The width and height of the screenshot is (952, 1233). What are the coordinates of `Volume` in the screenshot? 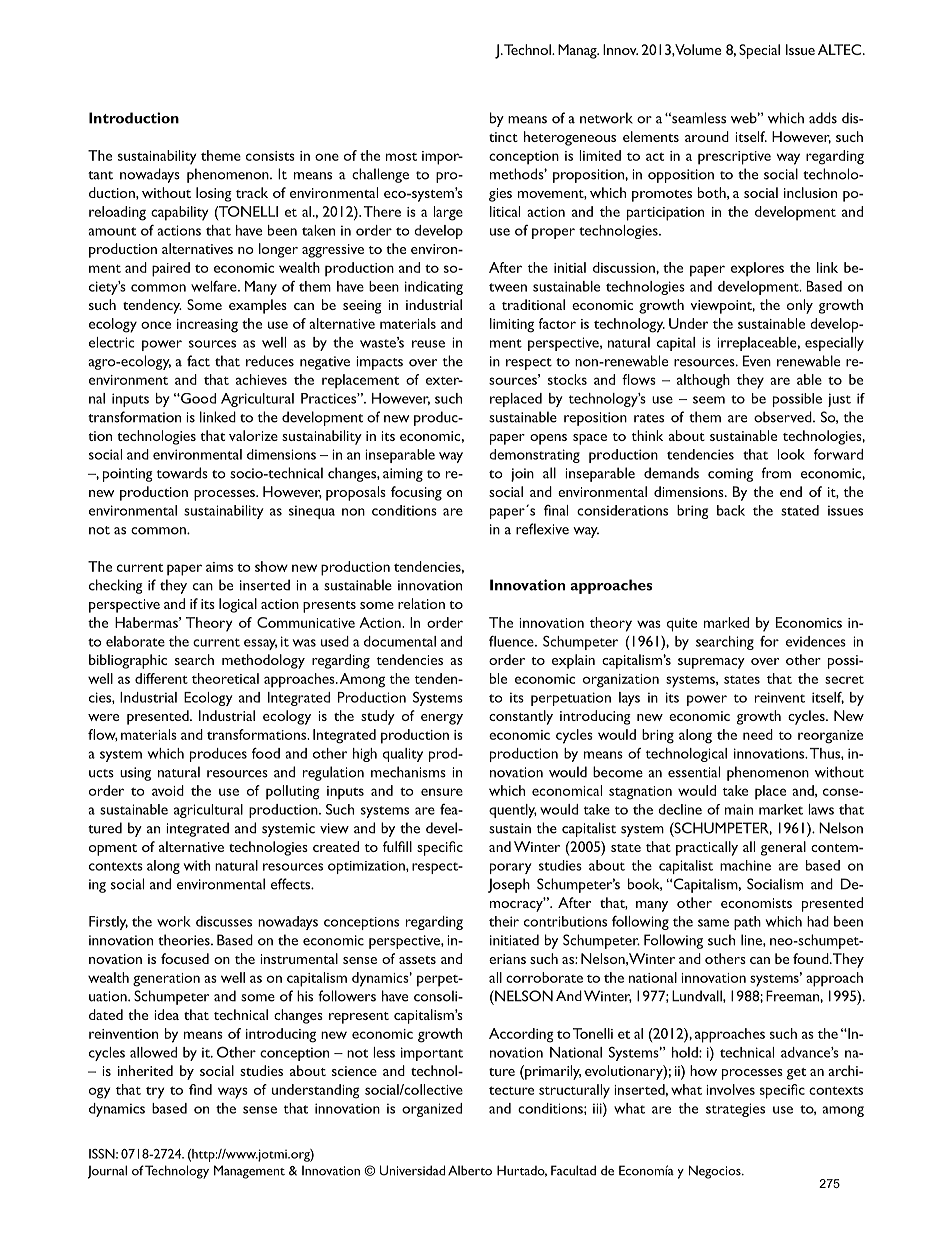 It's located at (697, 49).
